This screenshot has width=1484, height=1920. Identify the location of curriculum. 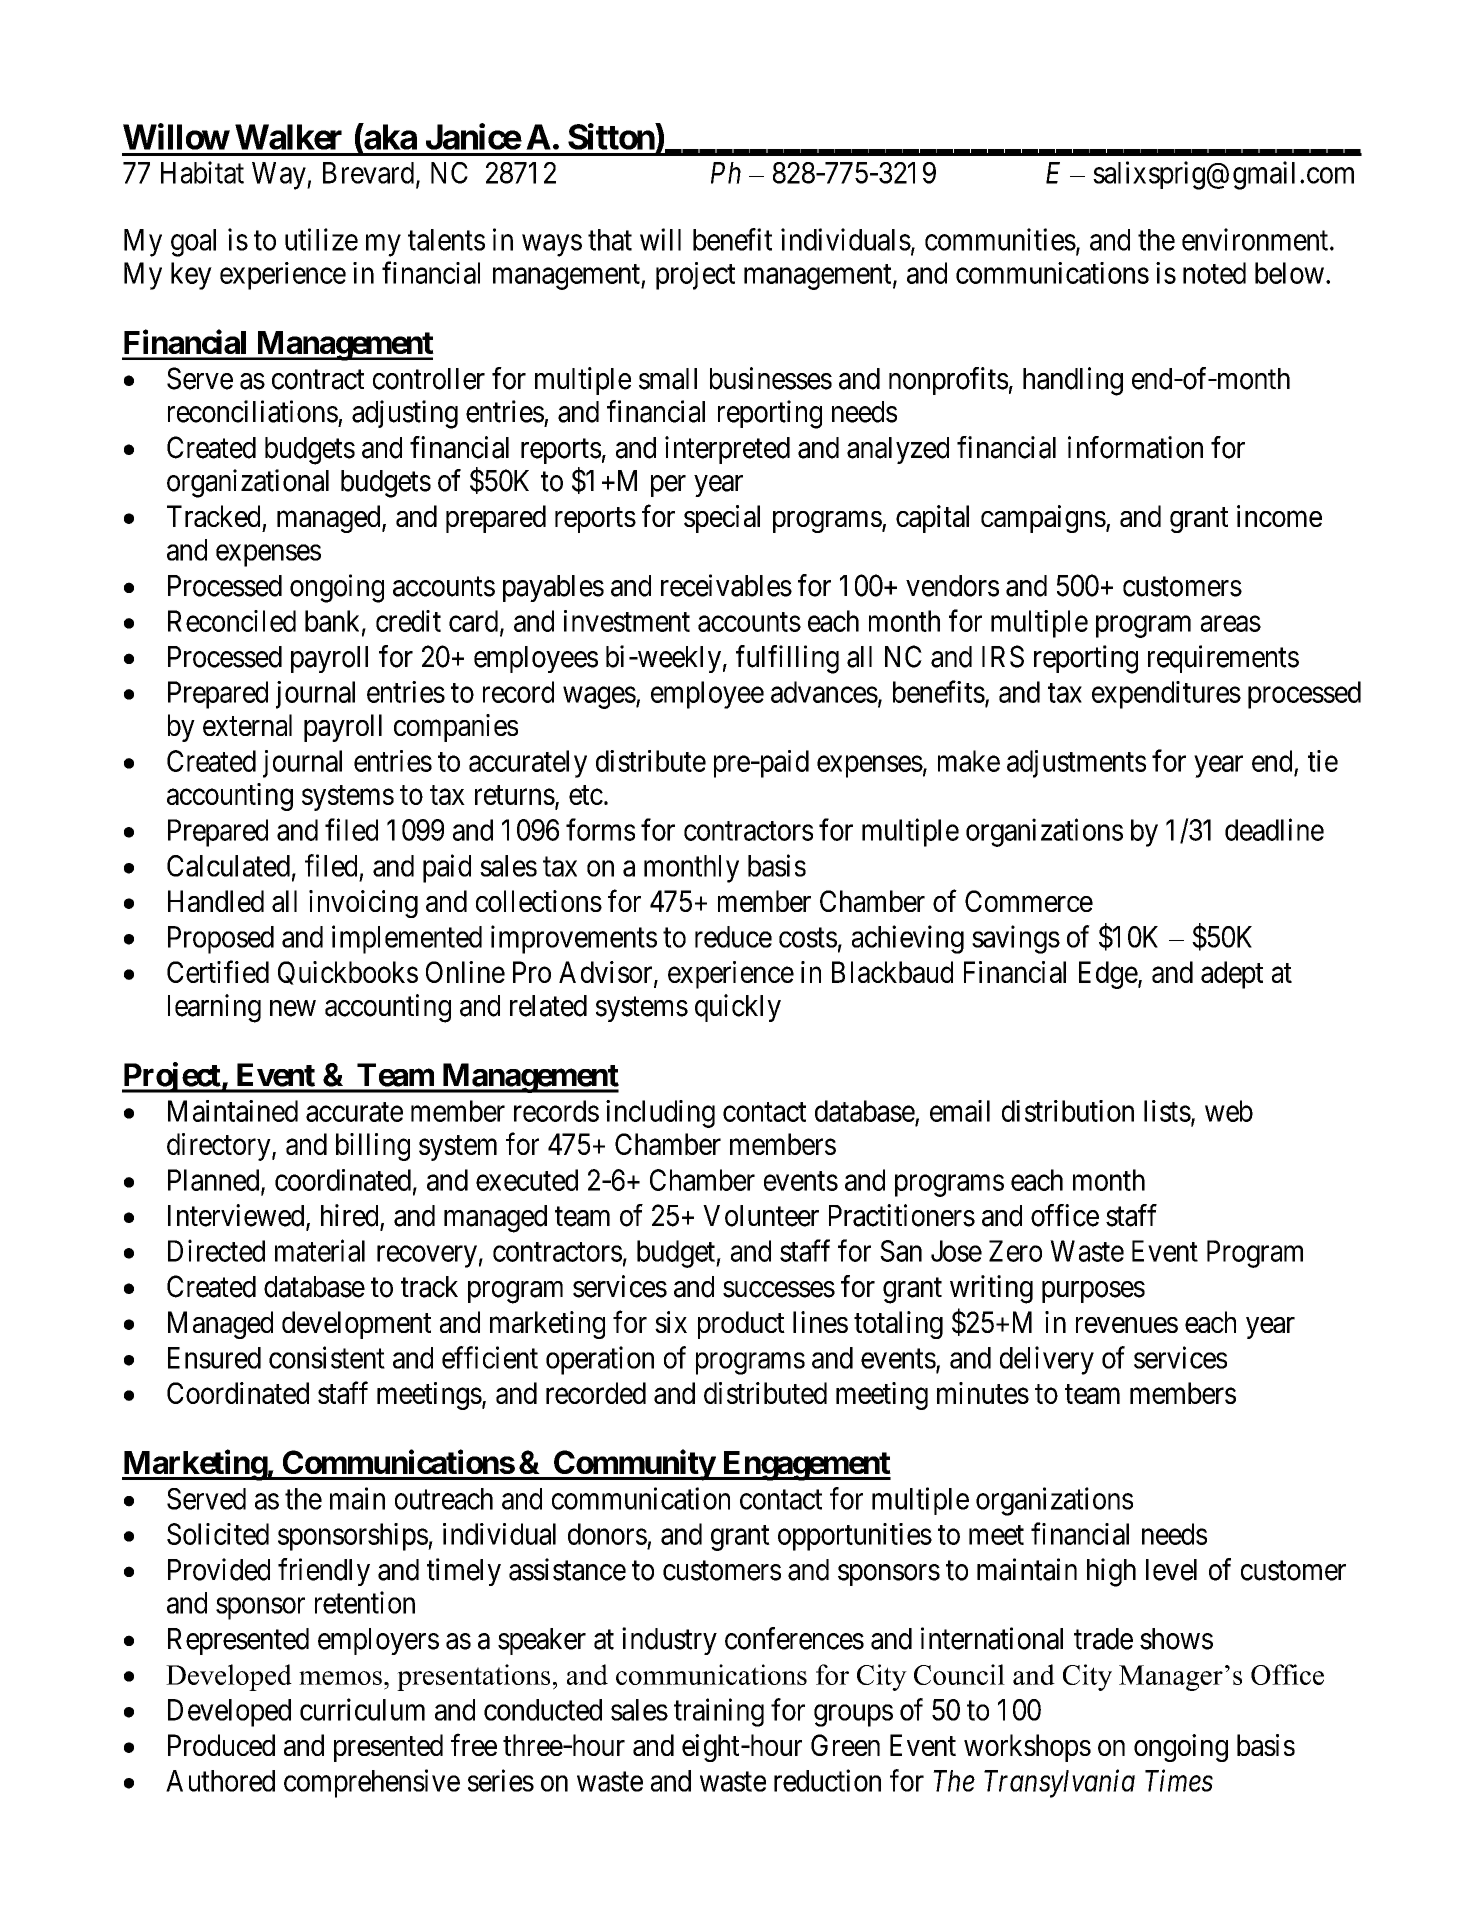
(362, 1709).
